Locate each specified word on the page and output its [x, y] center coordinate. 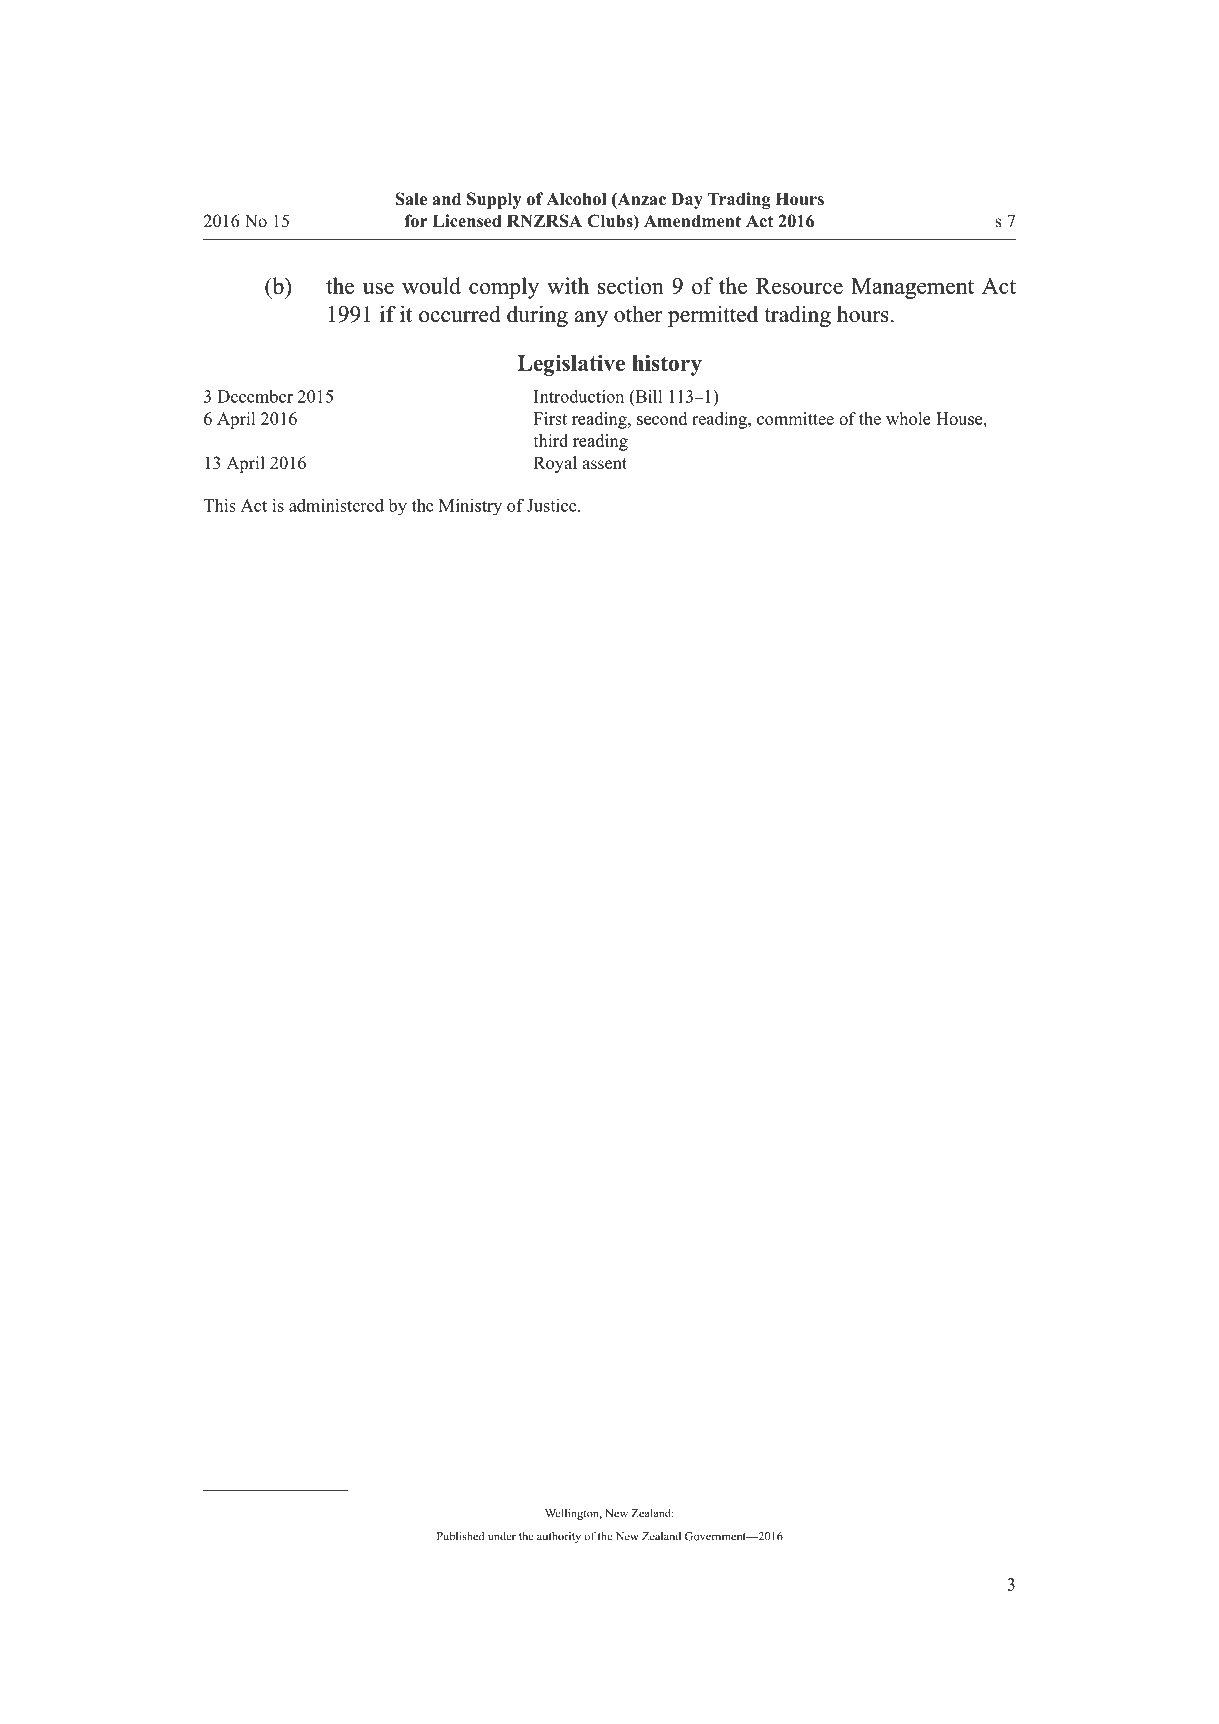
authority [559, 1537]
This [220, 505]
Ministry [470, 506]
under [502, 1536]
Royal [555, 464]
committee [795, 418]
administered [336, 505]
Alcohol [576, 199]
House [960, 418]
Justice [553, 505]
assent [604, 464]
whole [908, 418]
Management [912, 288]
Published [461, 1536]
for [416, 221]
